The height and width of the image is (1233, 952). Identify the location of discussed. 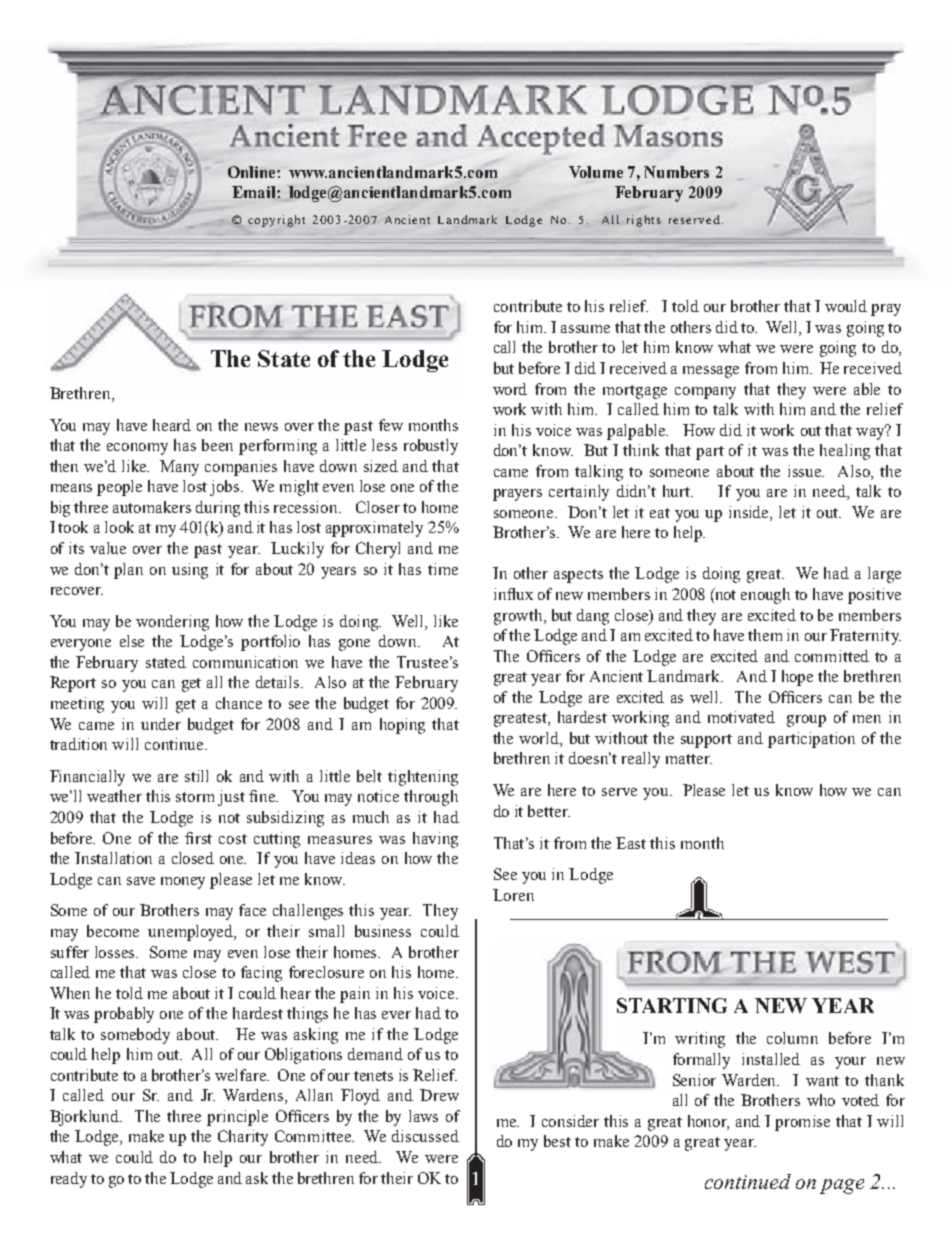
(425, 1136).
